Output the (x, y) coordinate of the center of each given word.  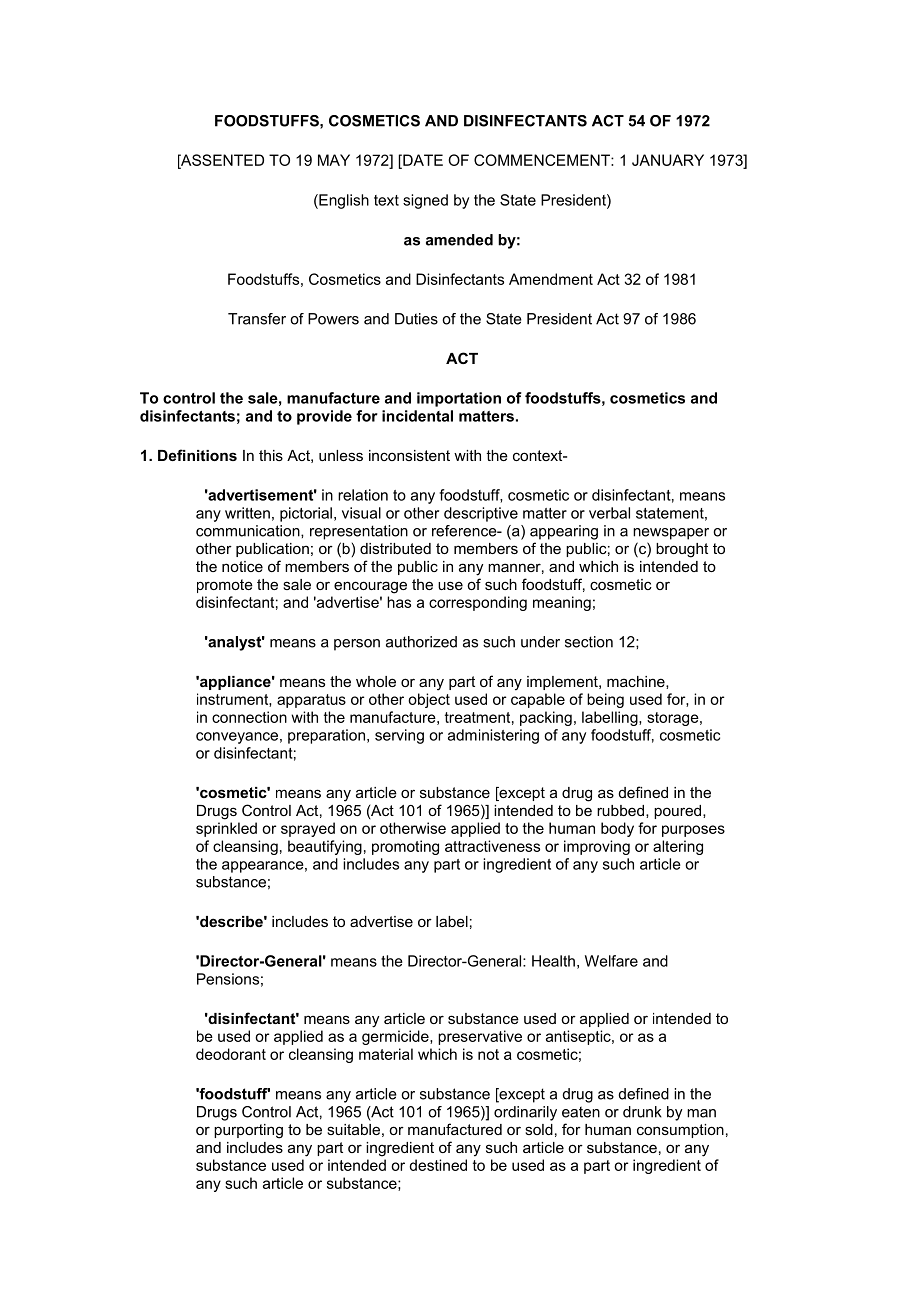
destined (438, 1165)
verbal (609, 513)
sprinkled (226, 829)
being (605, 700)
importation (459, 399)
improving (597, 847)
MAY (334, 160)
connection (249, 717)
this (271, 455)
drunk (642, 1112)
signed (425, 201)
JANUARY (668, 160)
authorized (421, 642)
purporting (248, 1131)
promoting (405, 847)
